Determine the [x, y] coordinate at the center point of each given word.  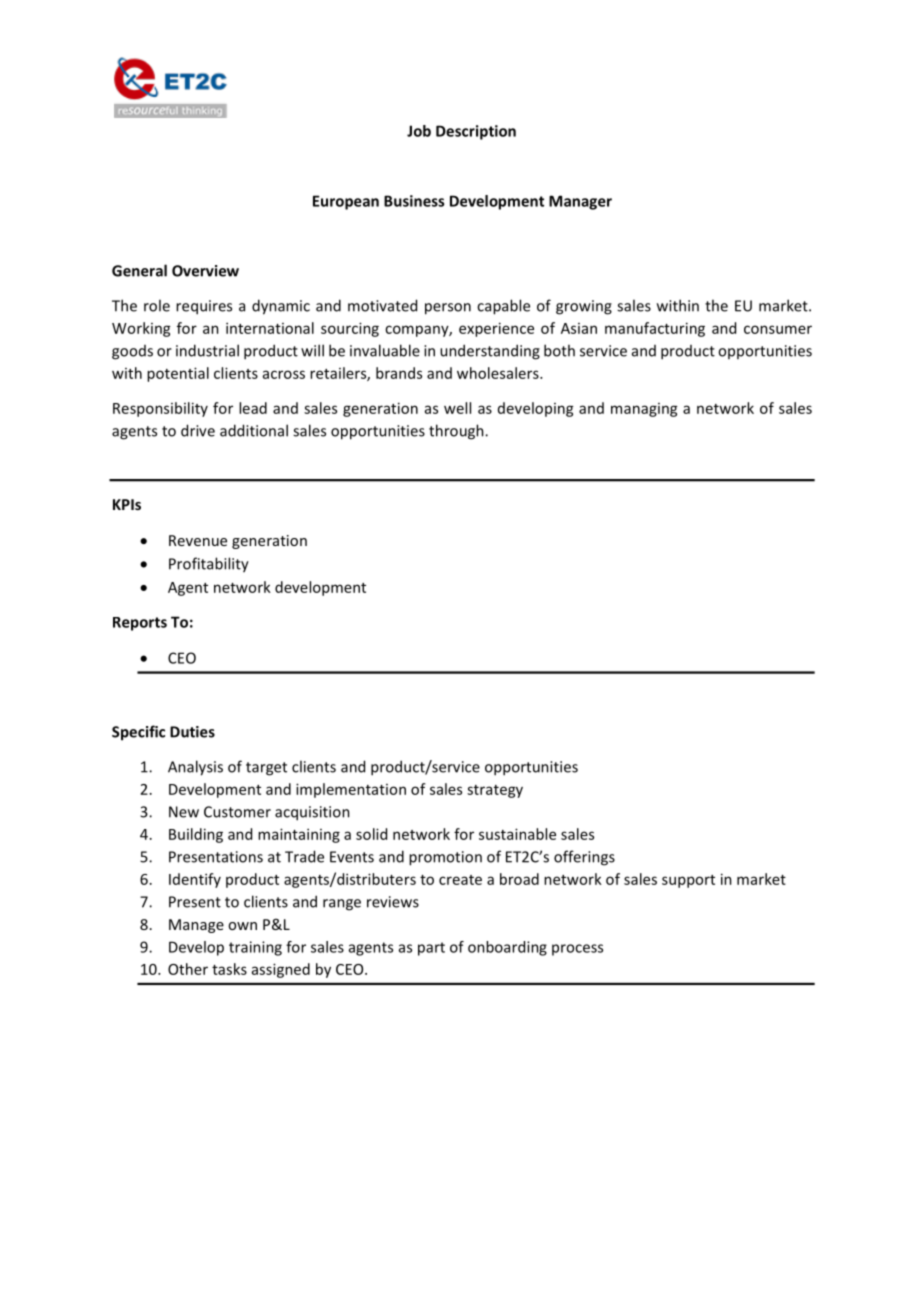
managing [644, 410]
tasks [229, 969]
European [346, 202]
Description [476, 132]
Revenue [198, 540]
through [457, 432]
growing [584, 307]
